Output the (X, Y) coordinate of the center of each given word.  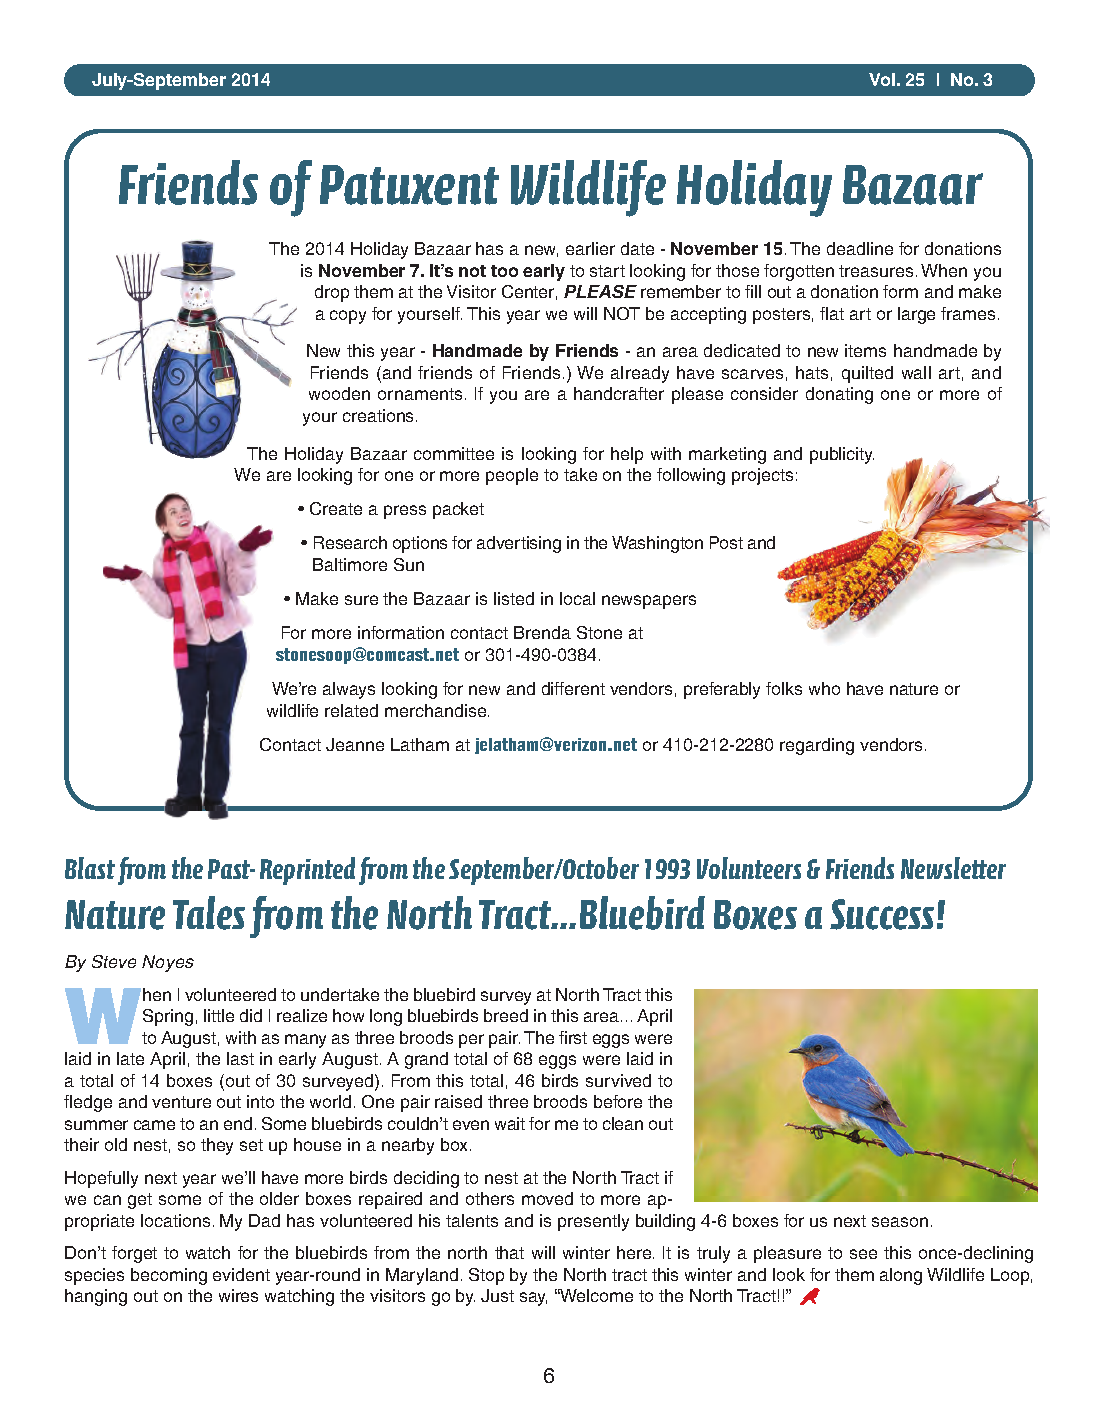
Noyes (168, 963)
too (504, 271)
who (824, 688)
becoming (169, 1276)
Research (350, 542)
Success (882, 914)
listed (514, 598)
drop (332, 293)
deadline (860, 248)
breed (506, 1015)
